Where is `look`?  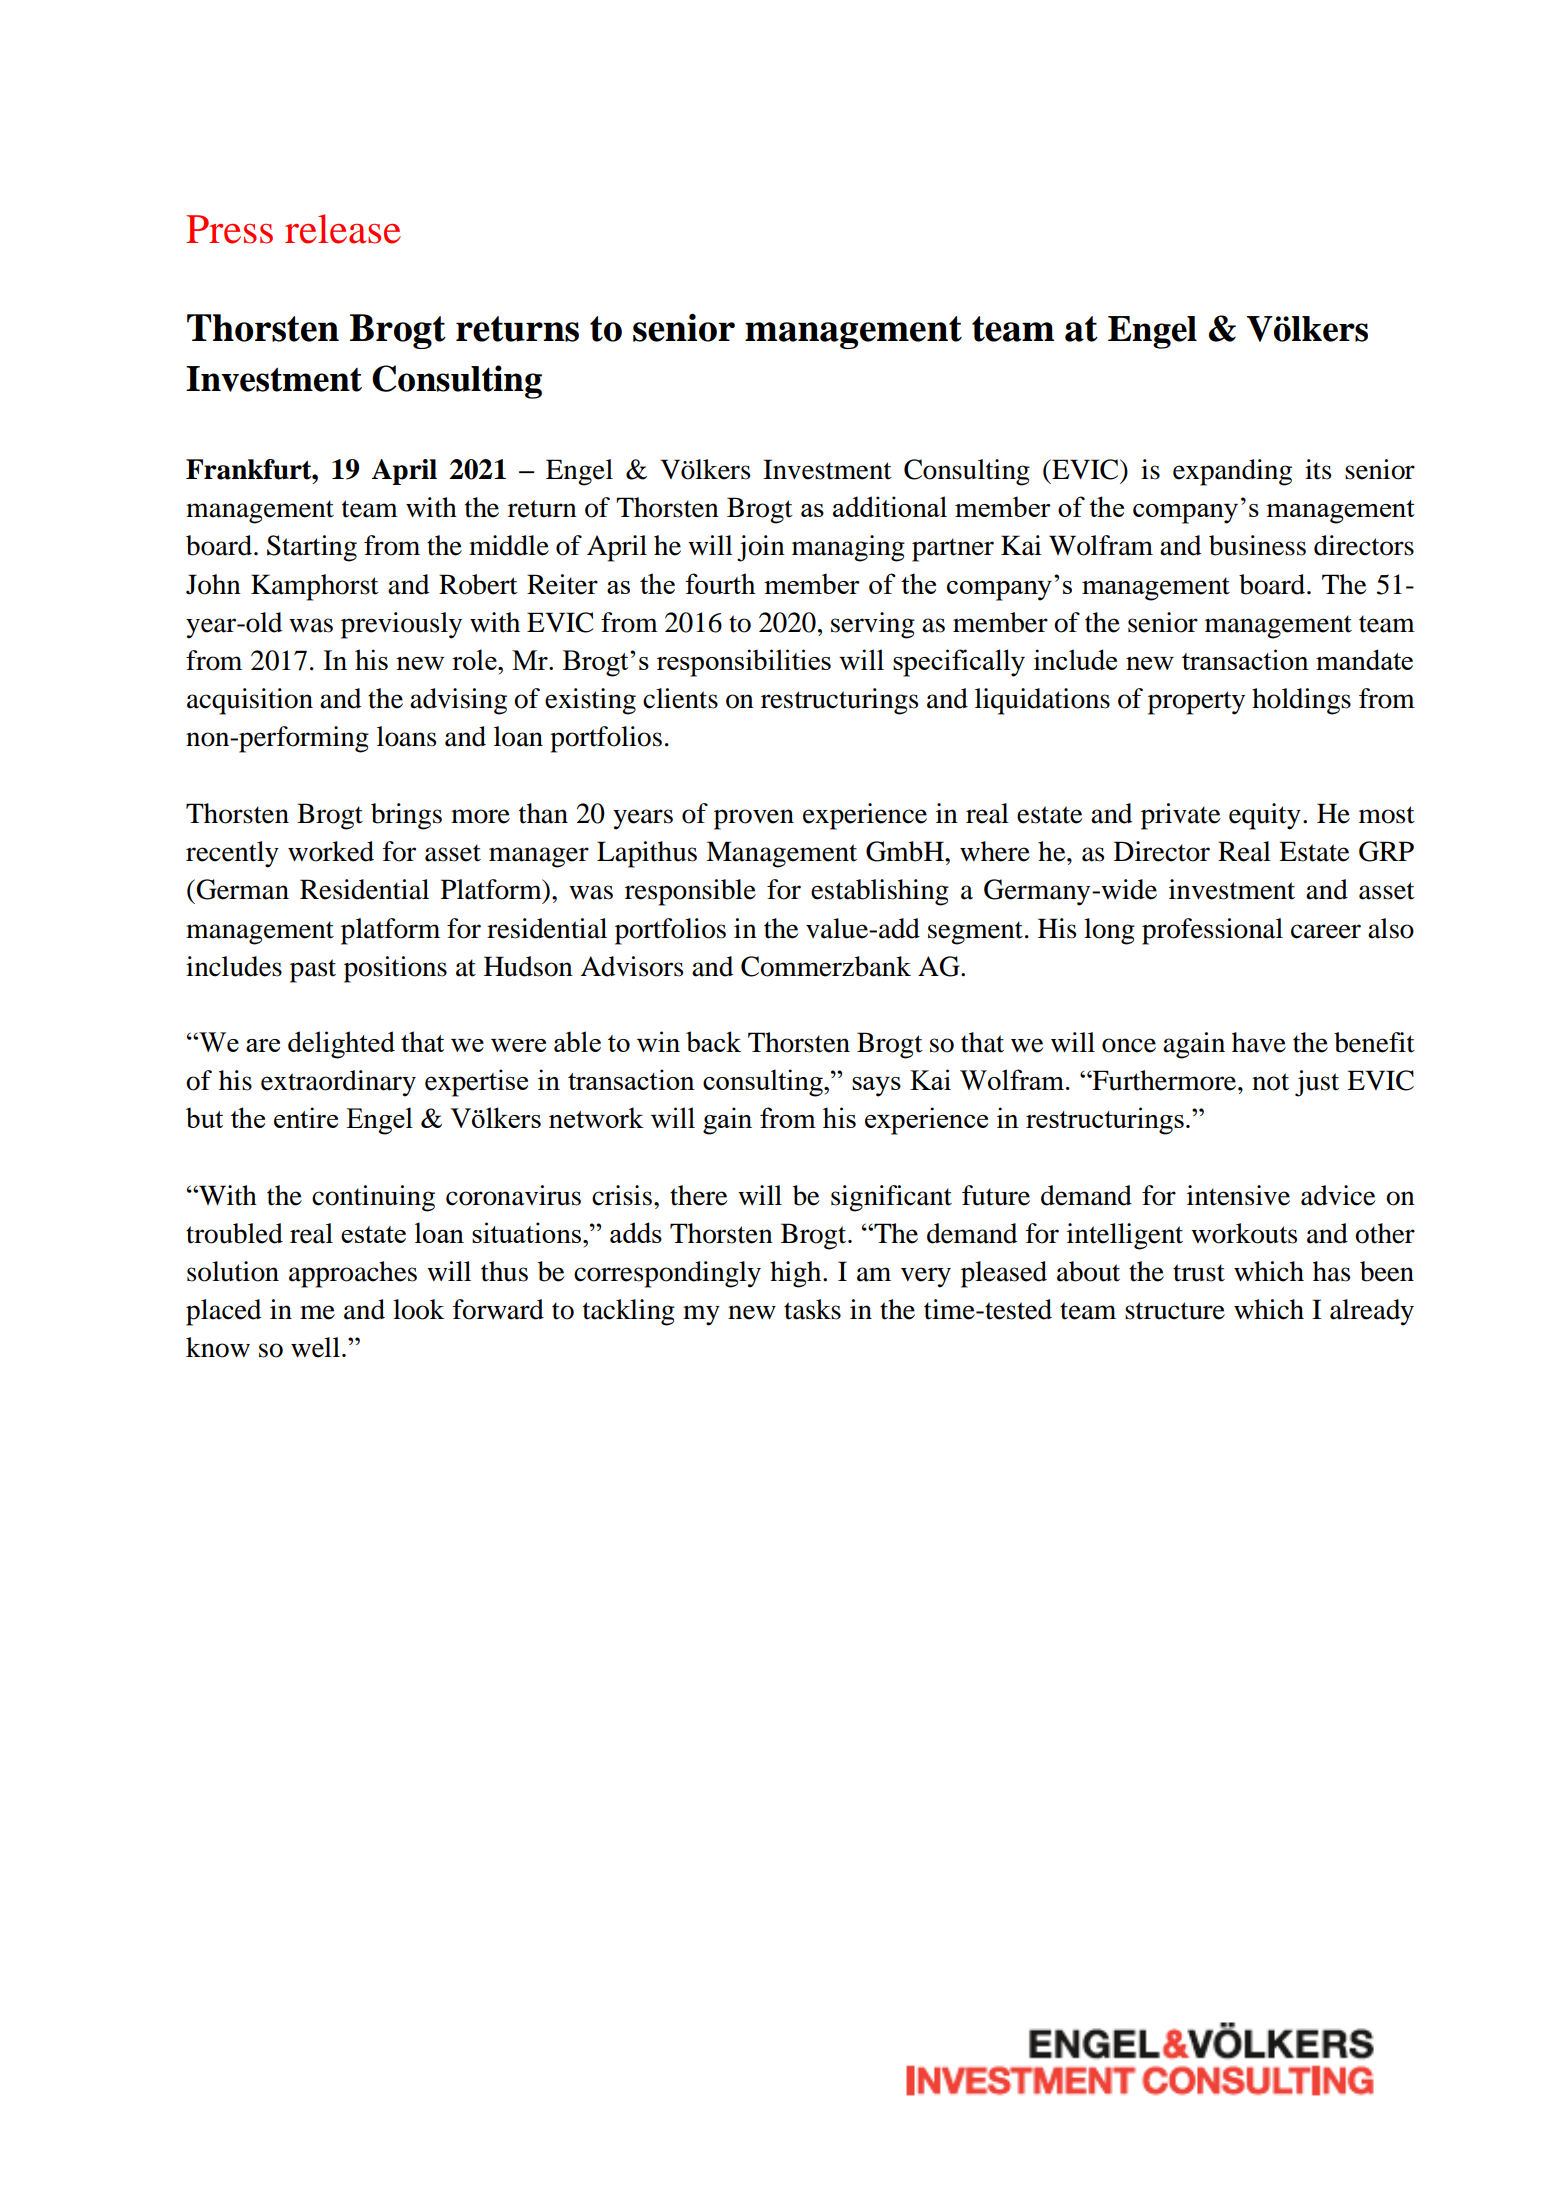
look is located at coordinates (418, 1309).
